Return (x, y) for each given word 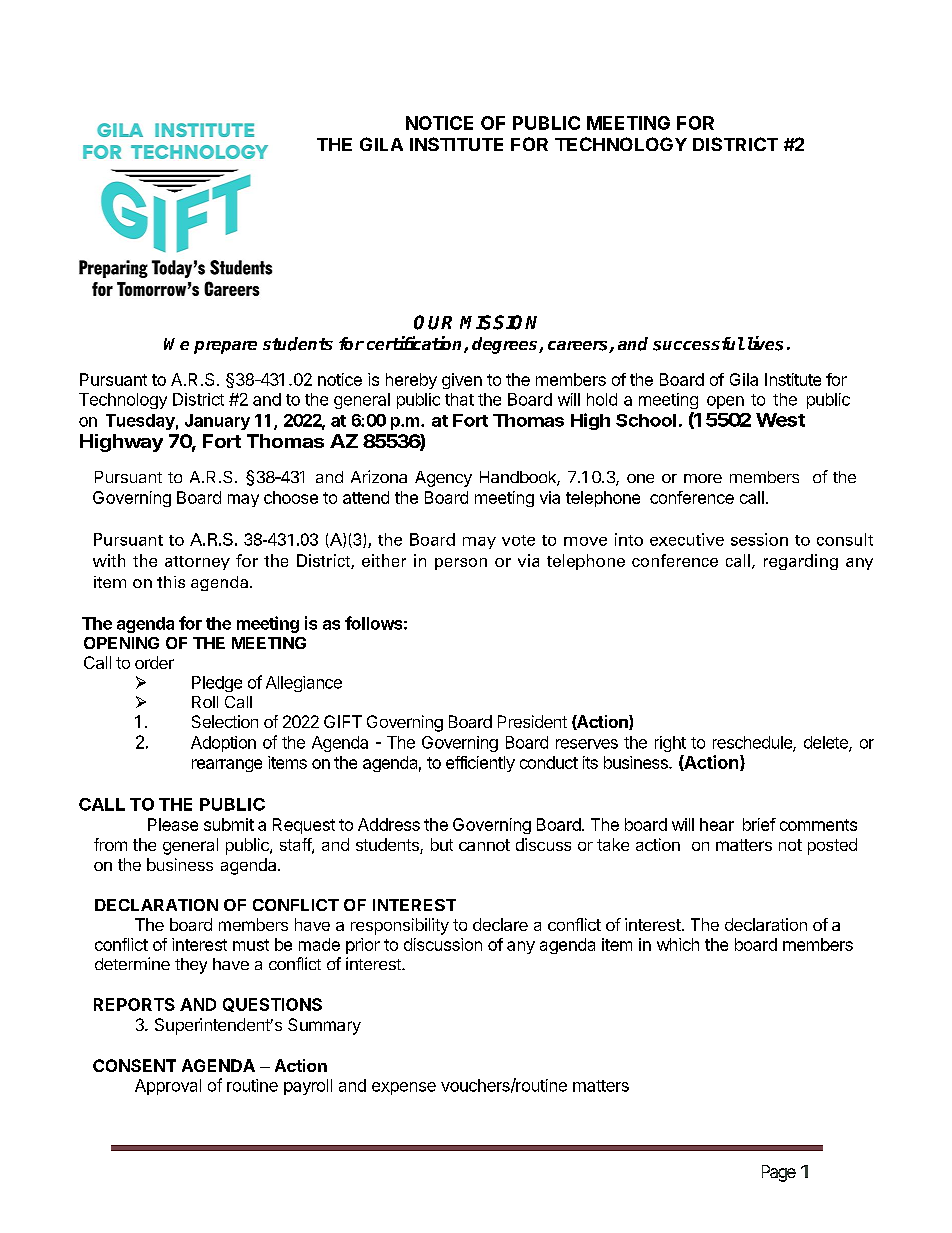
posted (832, 846)
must (251, 945)
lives (763, 343)
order (154, 662)
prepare (225, 347)
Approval (168, 1087)
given (462, 381)
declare (500, 924)
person (461, 564)
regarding (801, 562)
